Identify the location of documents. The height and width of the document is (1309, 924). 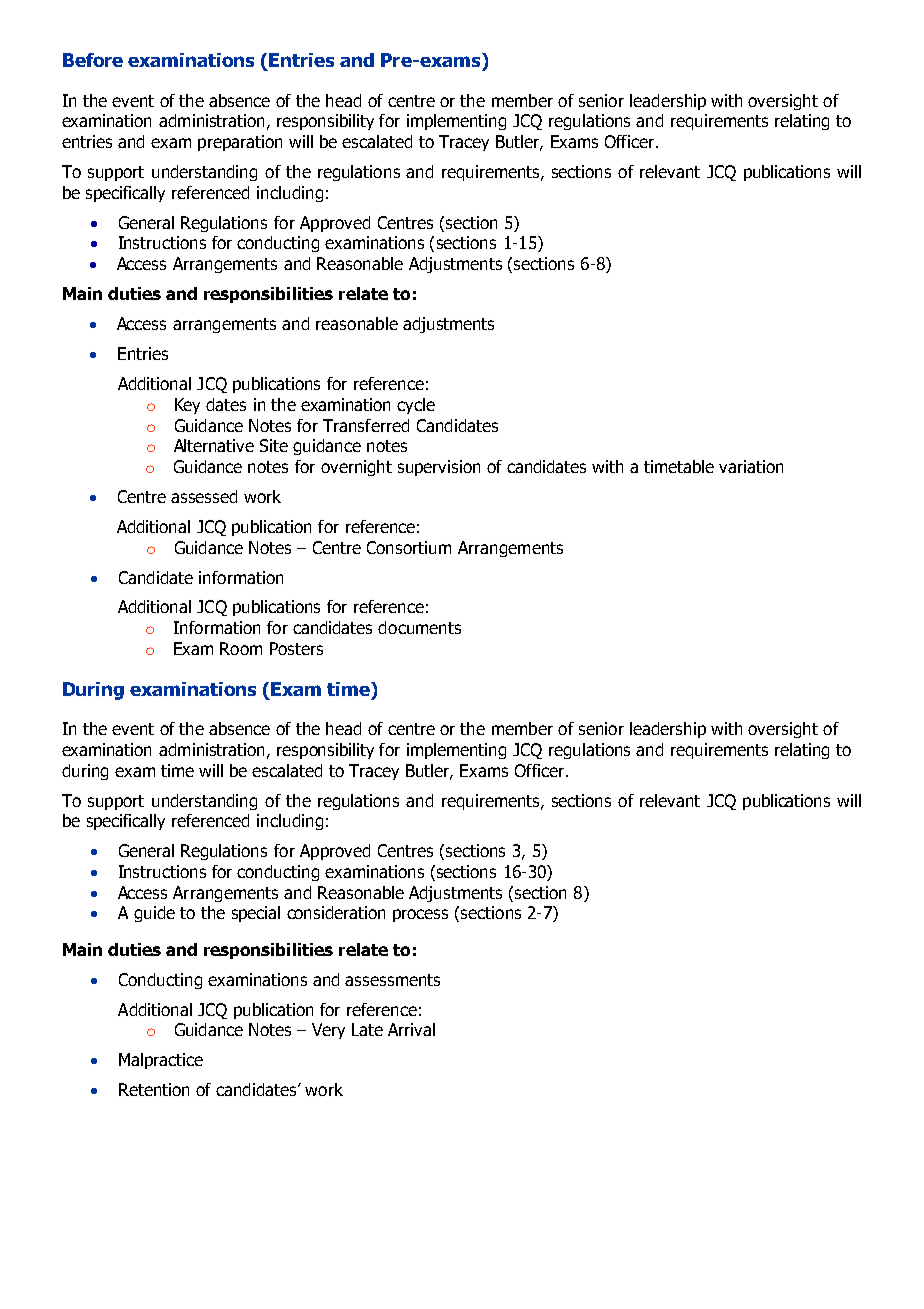
(419, 627).
